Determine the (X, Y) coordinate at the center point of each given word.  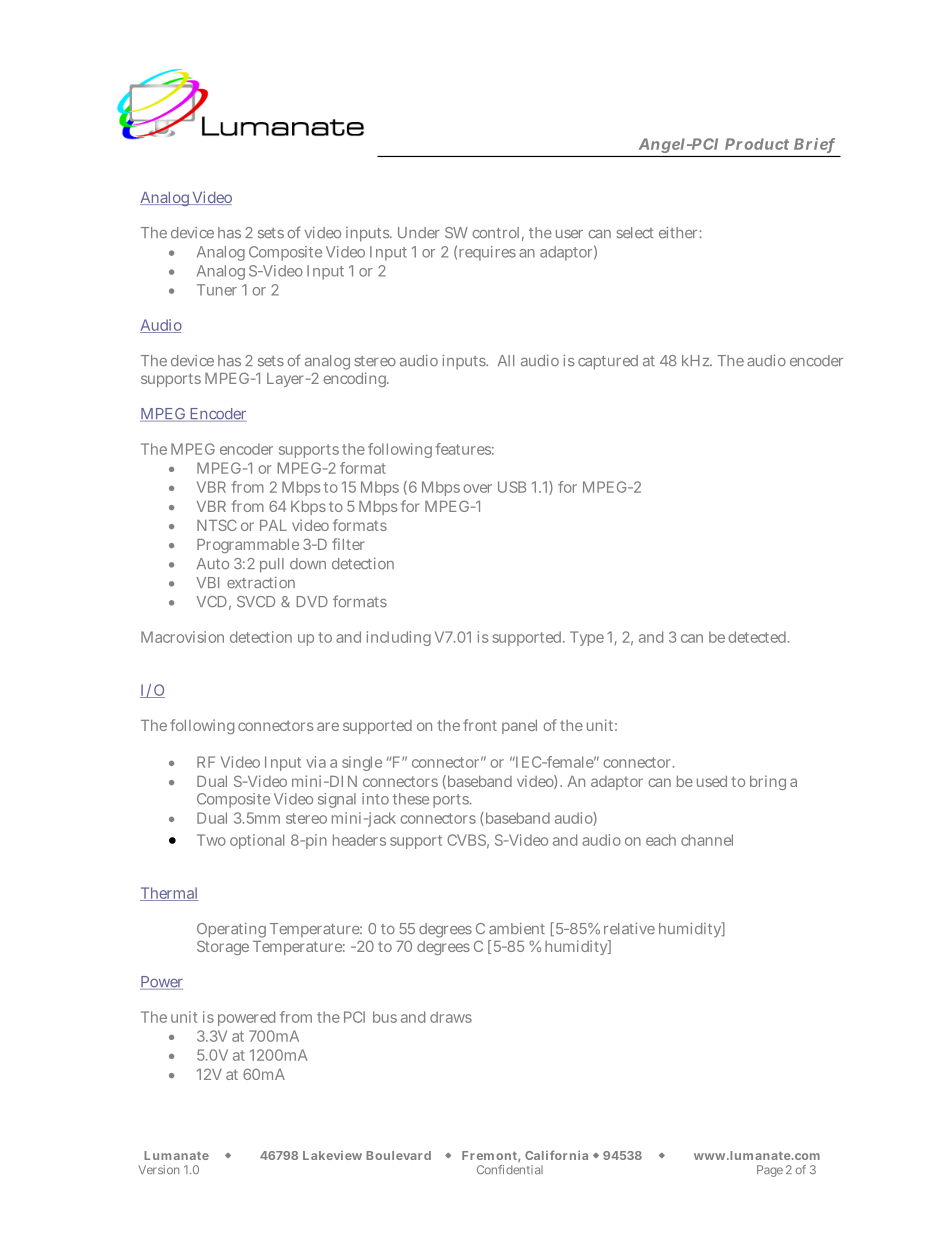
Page (770, 1171)
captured (608, 362)
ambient (517, 928)
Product (757, 144)
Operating (231, 932)
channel (707, 840)
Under (419, 233)
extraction (261, 583)
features (464, 449)
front (480, 725)
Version (158, 1169)
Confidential (510, 1169)
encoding (356, 379)
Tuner (217, 290)
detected (758, 637)
